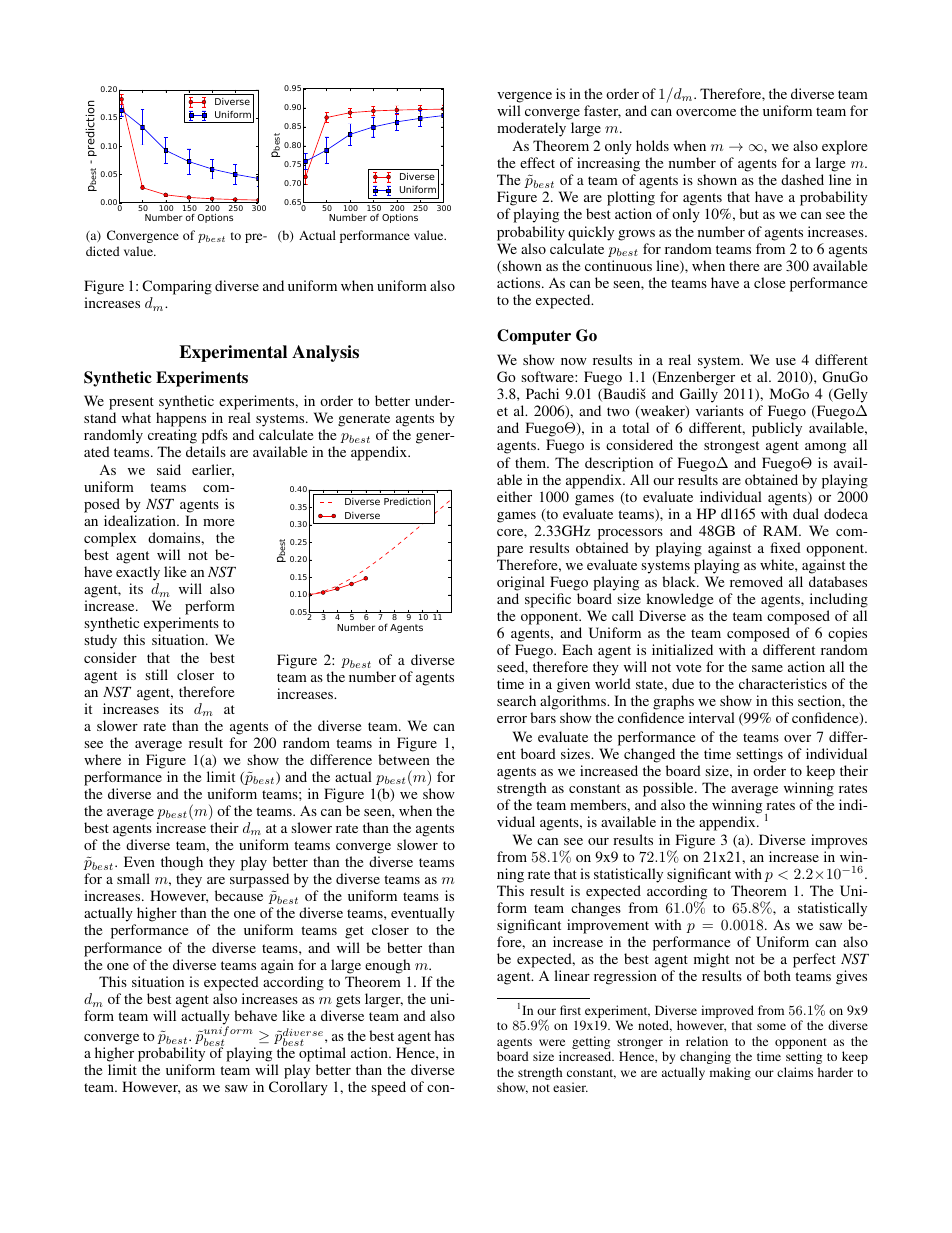  What do you see at coordinates (206, 451) in the screenshot?
I see `details` at bounding box center [206, 451].
